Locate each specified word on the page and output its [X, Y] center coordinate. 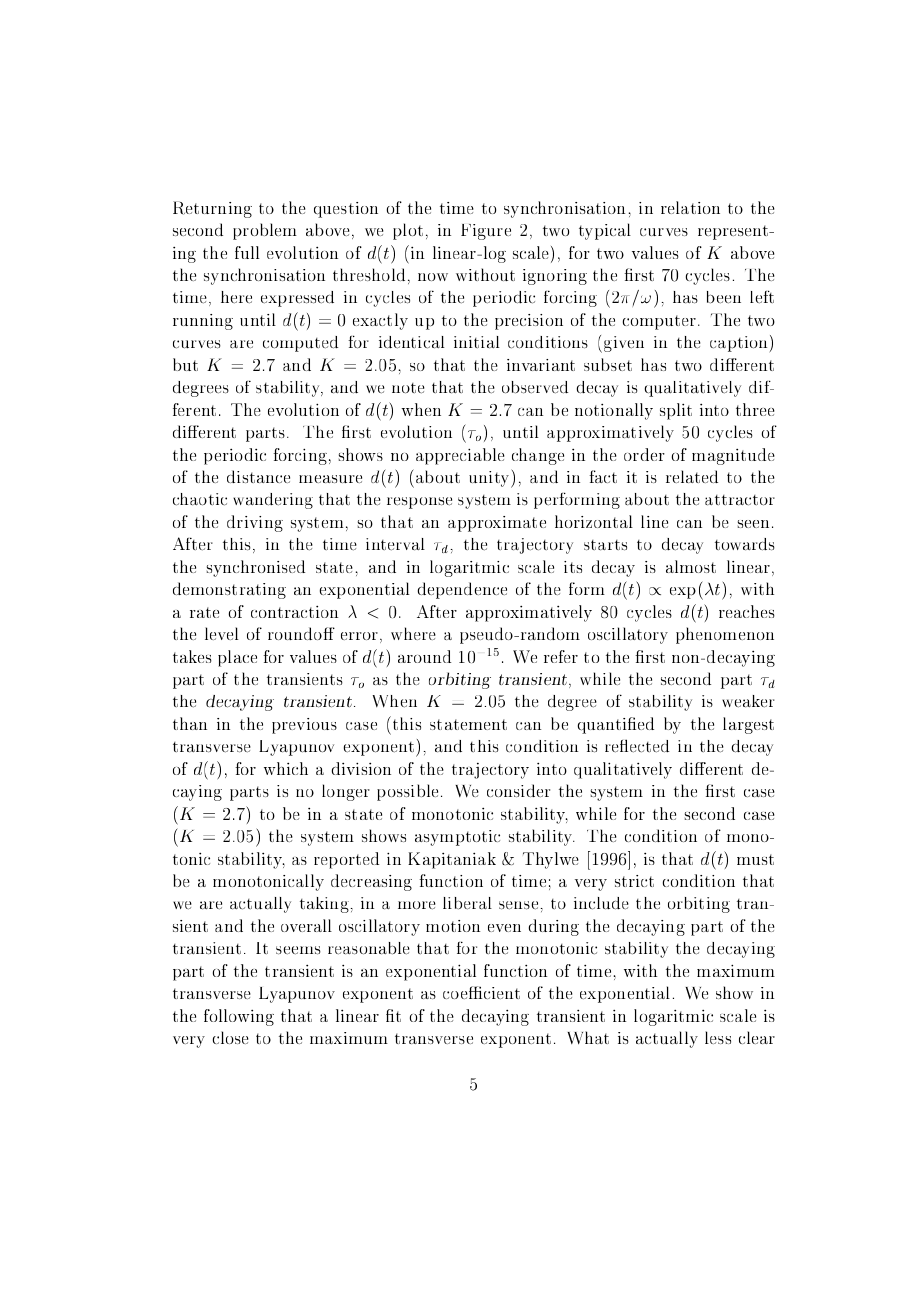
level [222, 633]
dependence [462, 590]
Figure [486, 232]
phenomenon [725, 635]
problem [265, 231]
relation [690, 207]
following [239, 1017]
